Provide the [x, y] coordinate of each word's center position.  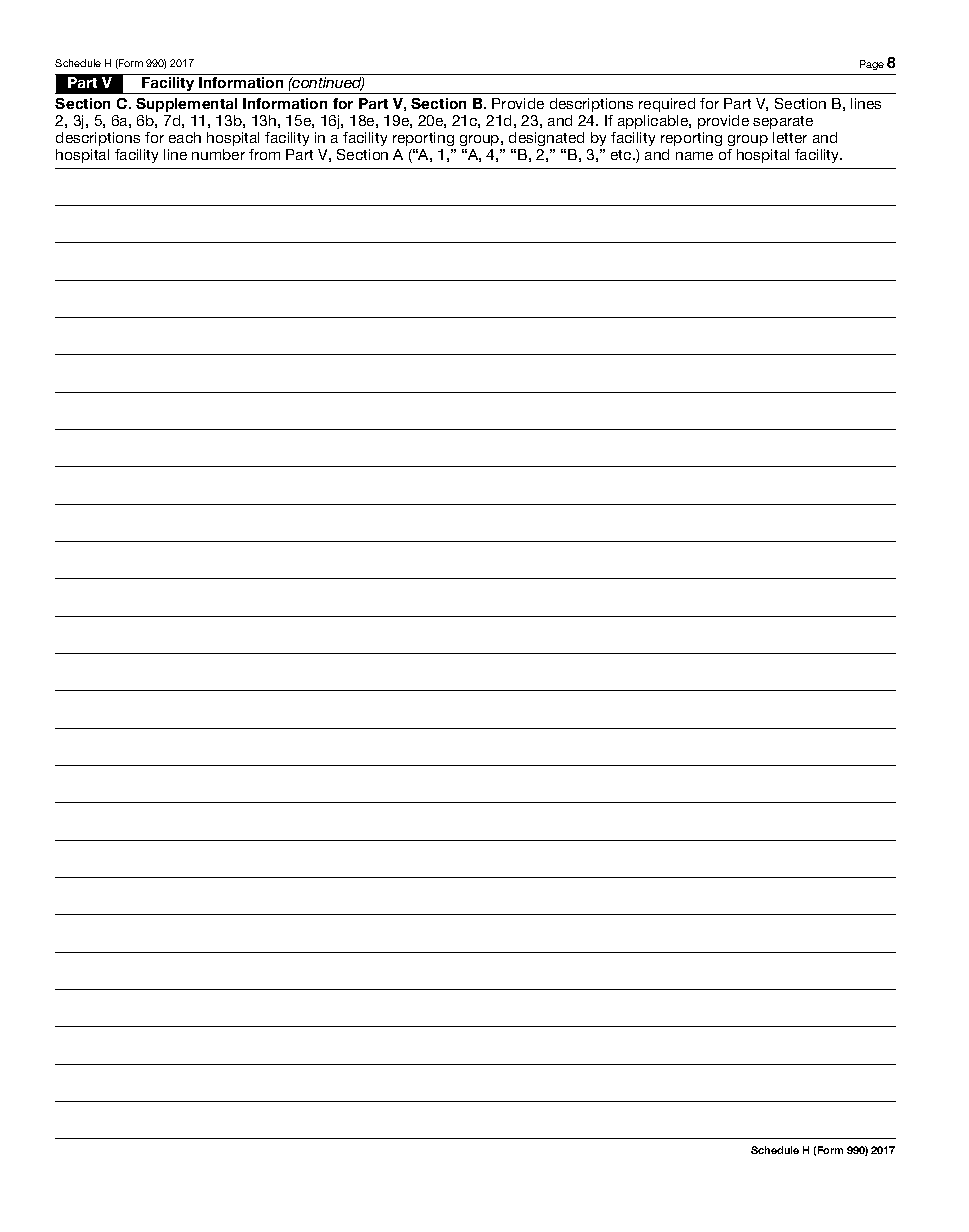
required [667, 105]
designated [546, 139]
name [694, 156]
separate [783, 122]
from [264, 154]
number [218, 154]
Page [872, 65]
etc [622, 155]
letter [790, 137]
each [185, 137]
